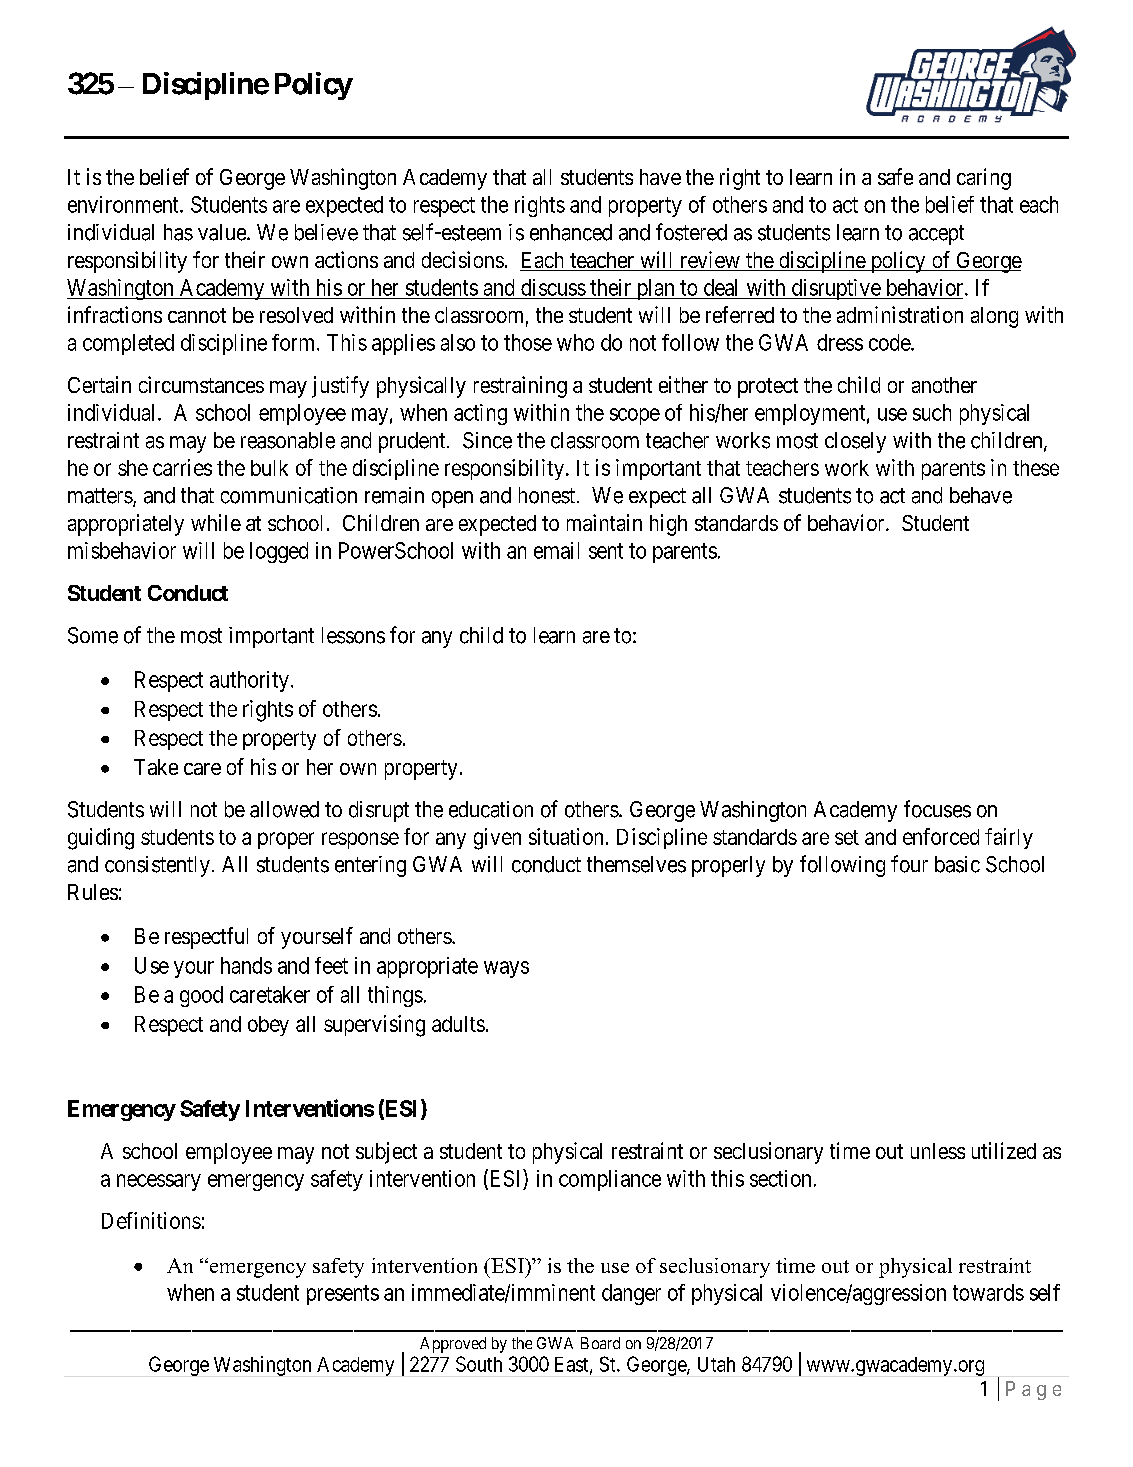 The image size is (1133, 1467). What do you see at coordinates (151, 1220) in the document?
I see `Definitions` at bounding box center [151, 1220].
